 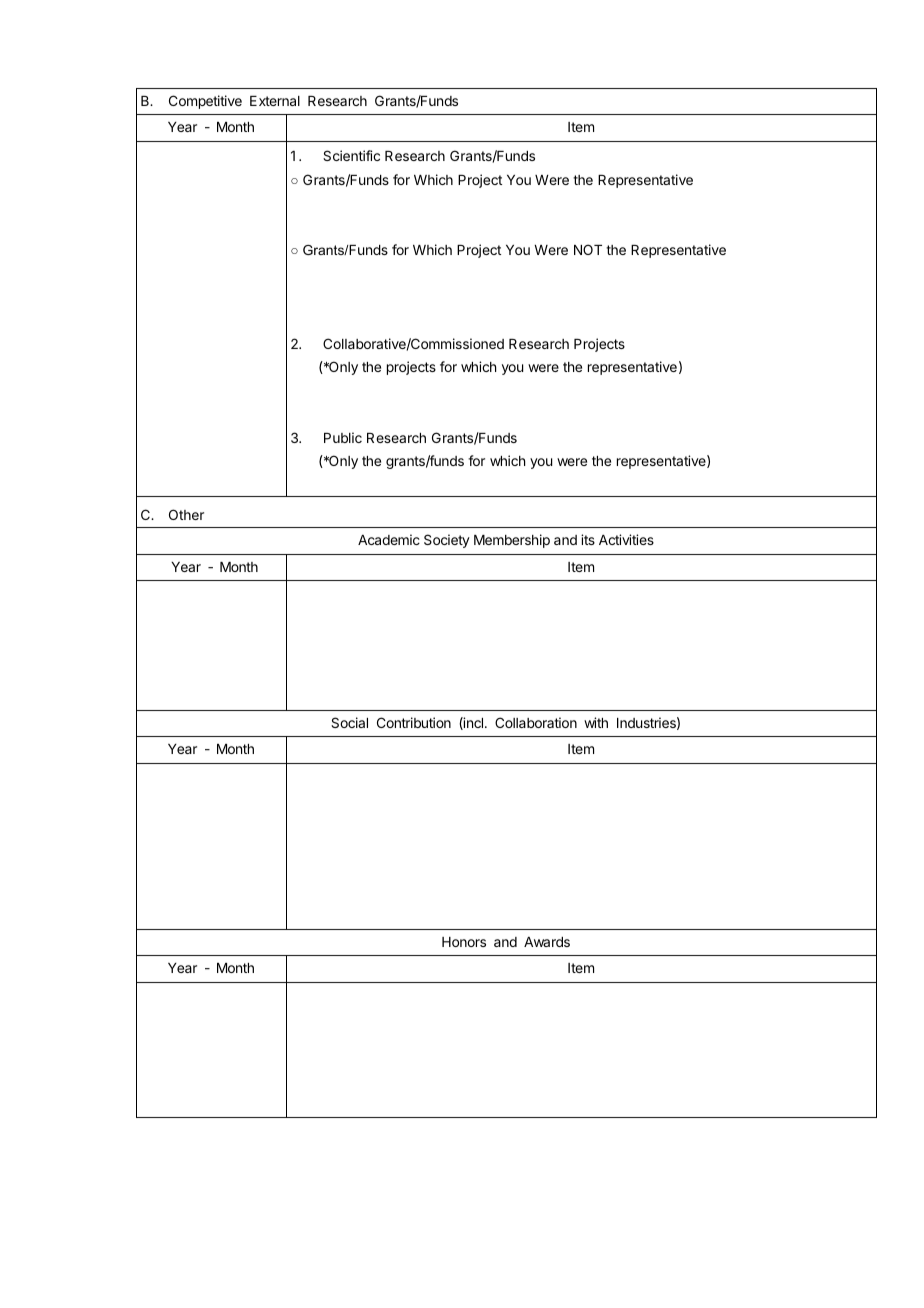 I want to click on Honors, so click(x=464, y=942).
